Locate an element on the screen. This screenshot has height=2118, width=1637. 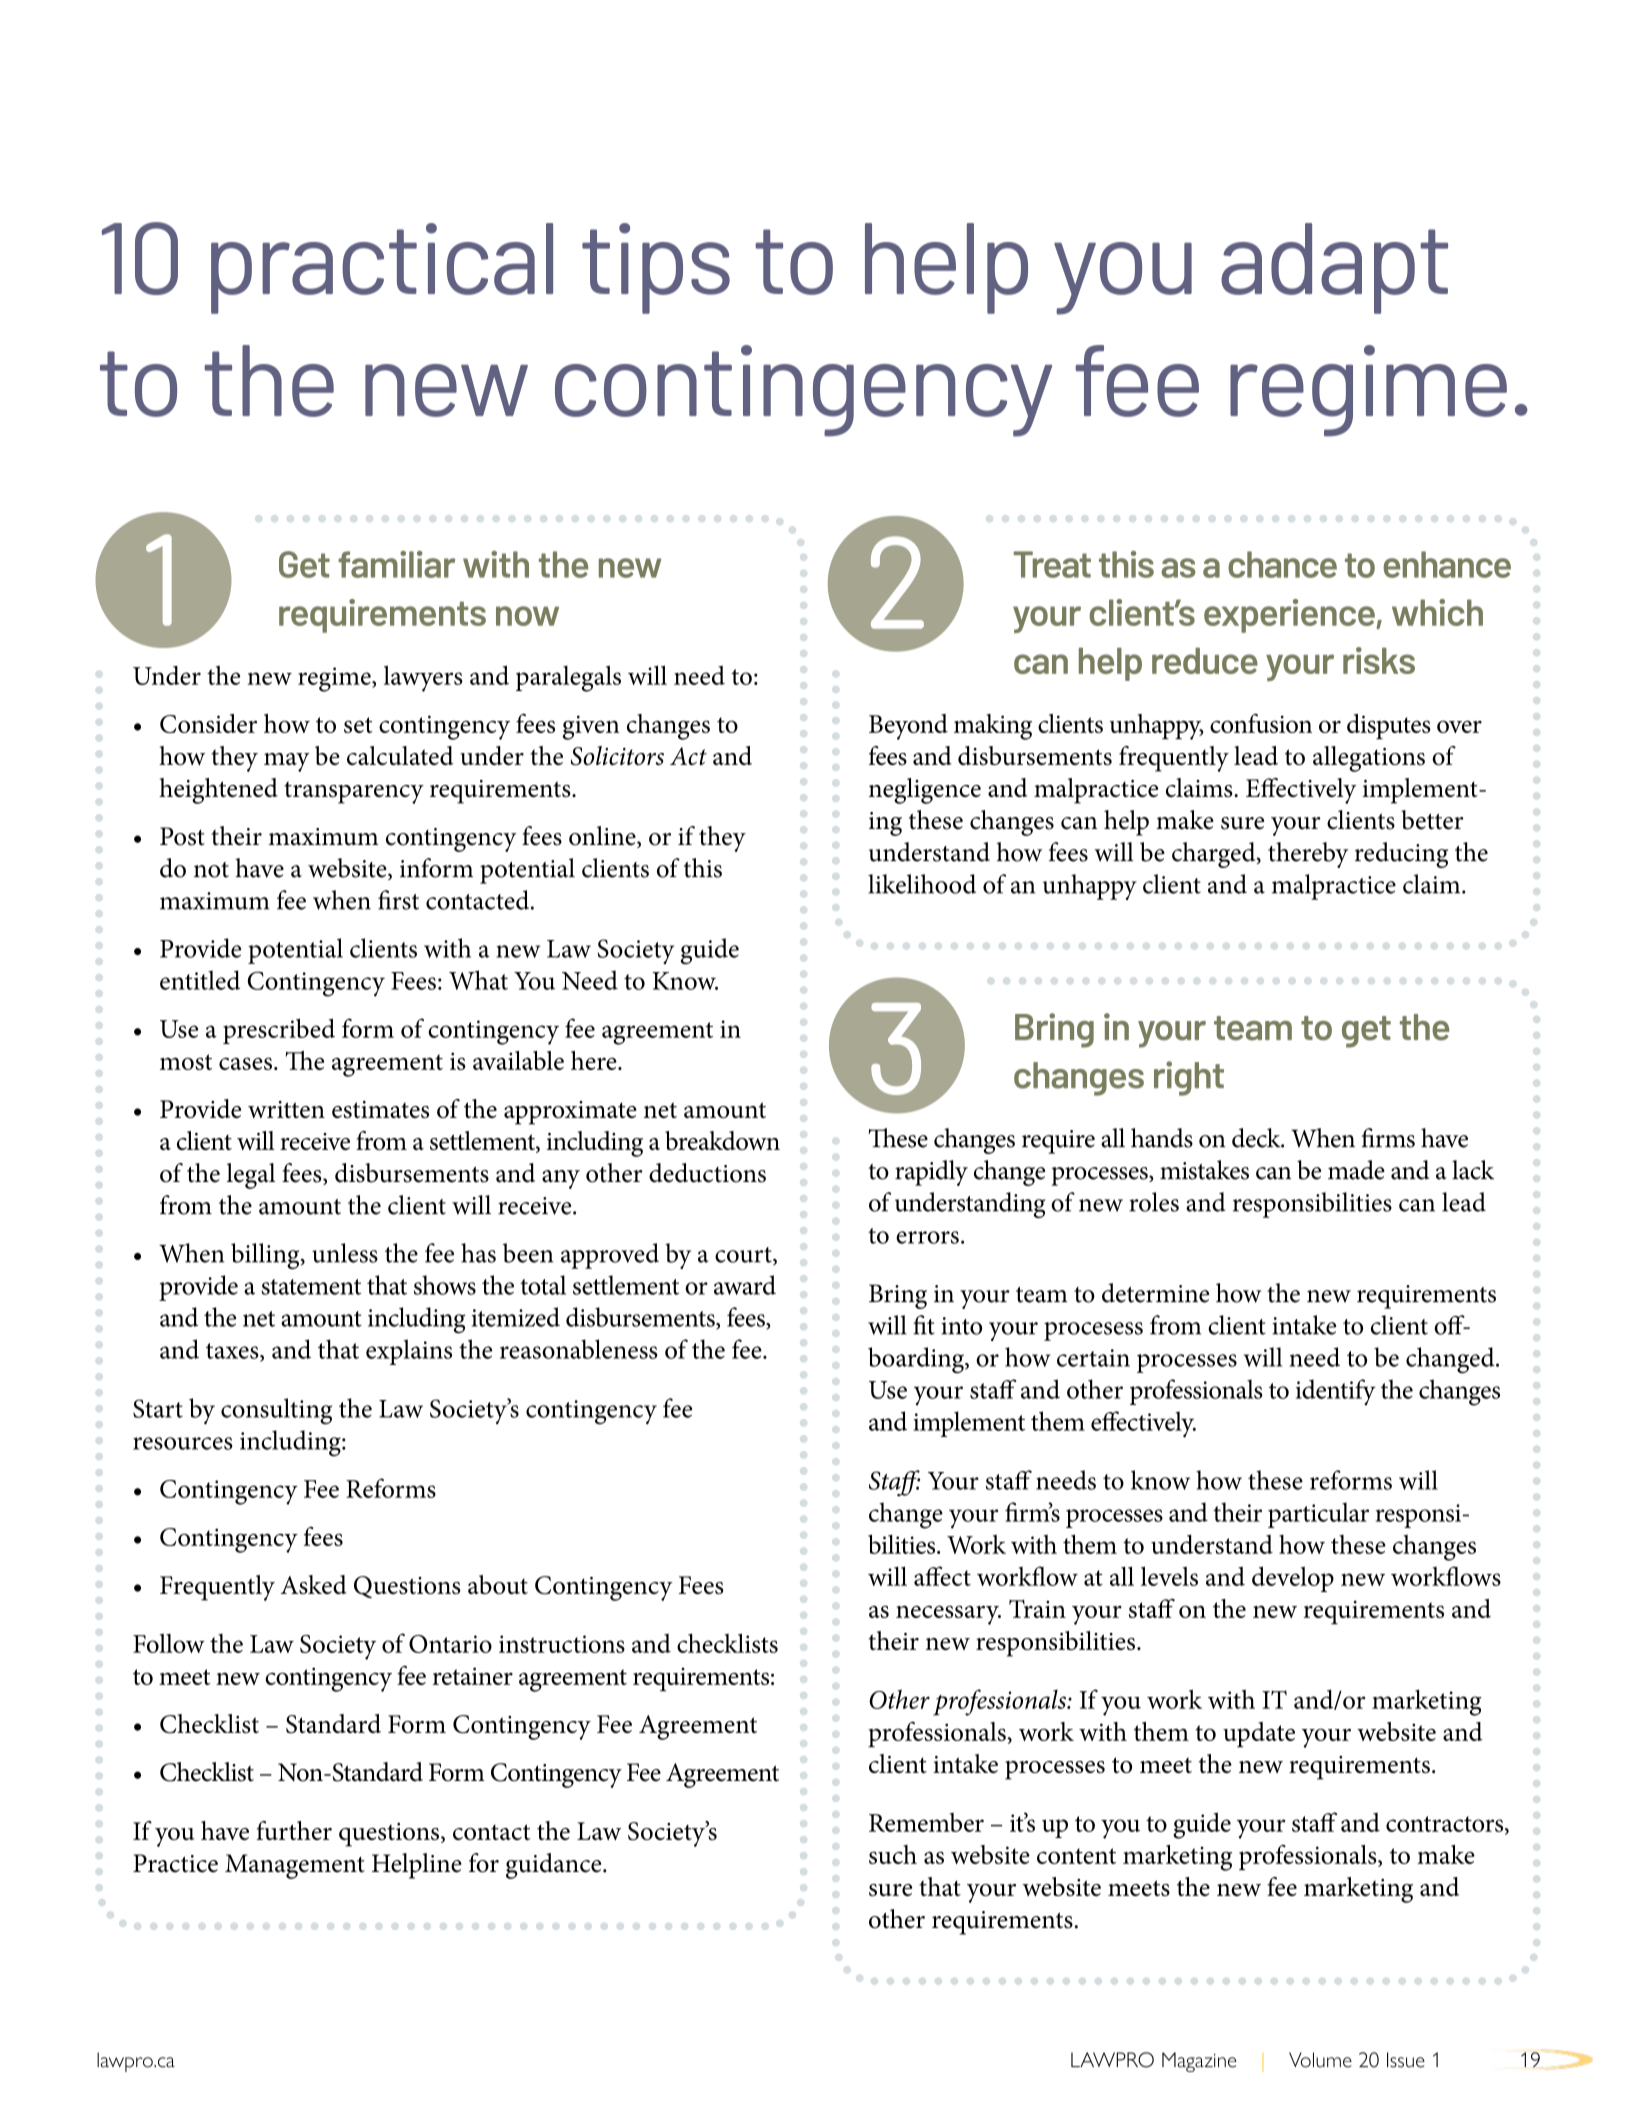
tips is located at coordinates (656, 268).
